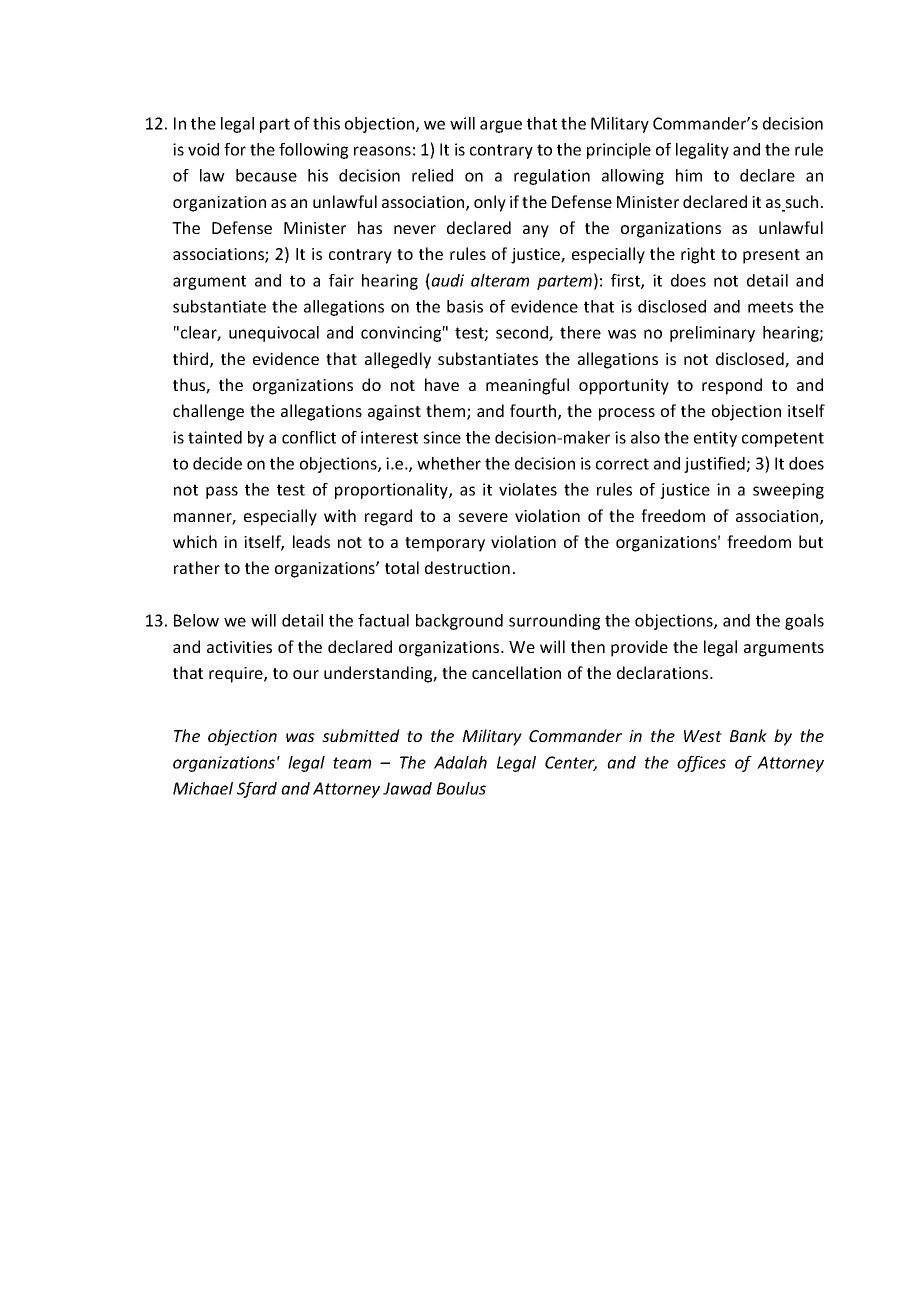 The width and height of the page is (924, 1308). Describe the element at coordinates (274, 334) in the page. I see `unequivocal` at that location.
